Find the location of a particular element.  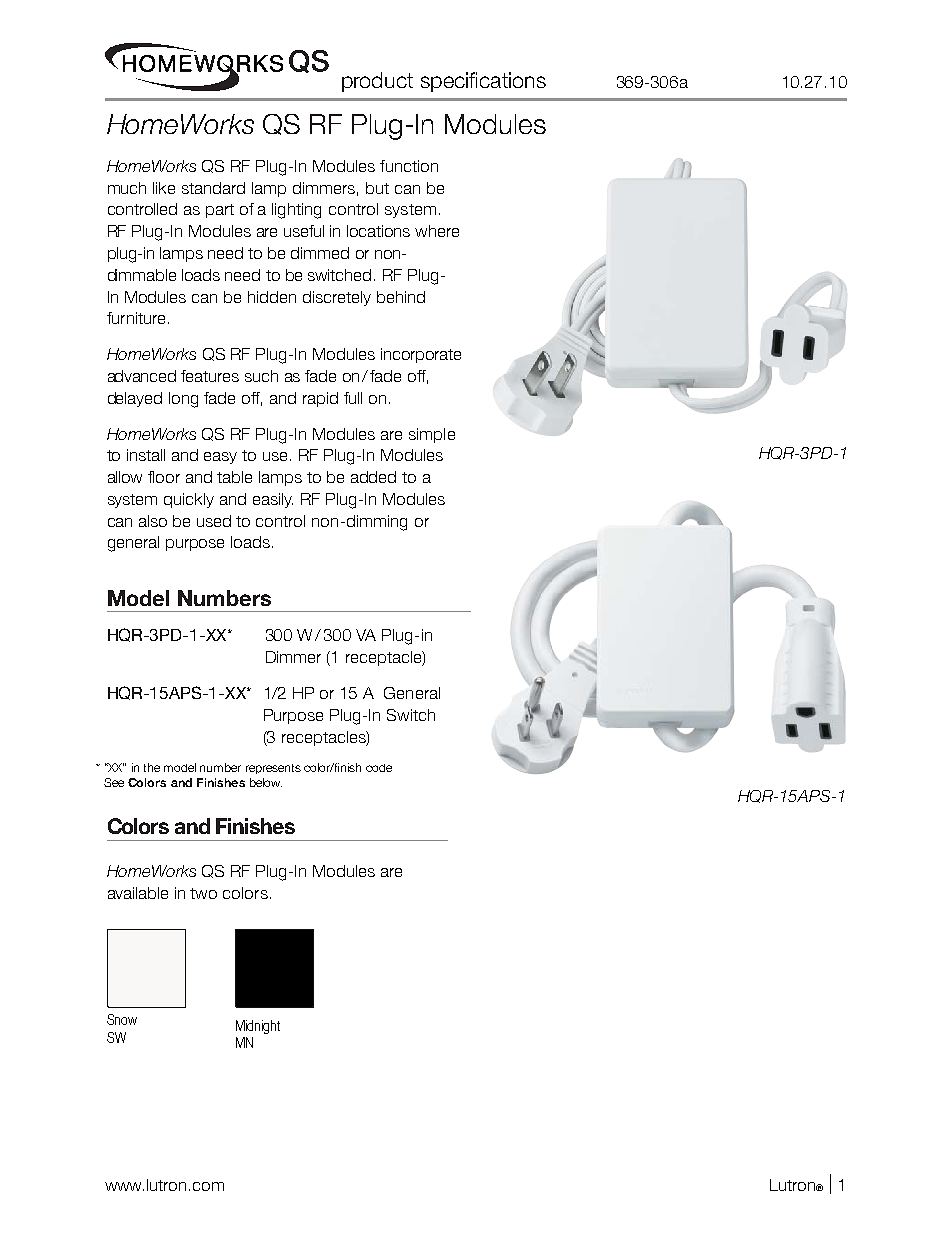

product is located at coordinates (377, 82).
